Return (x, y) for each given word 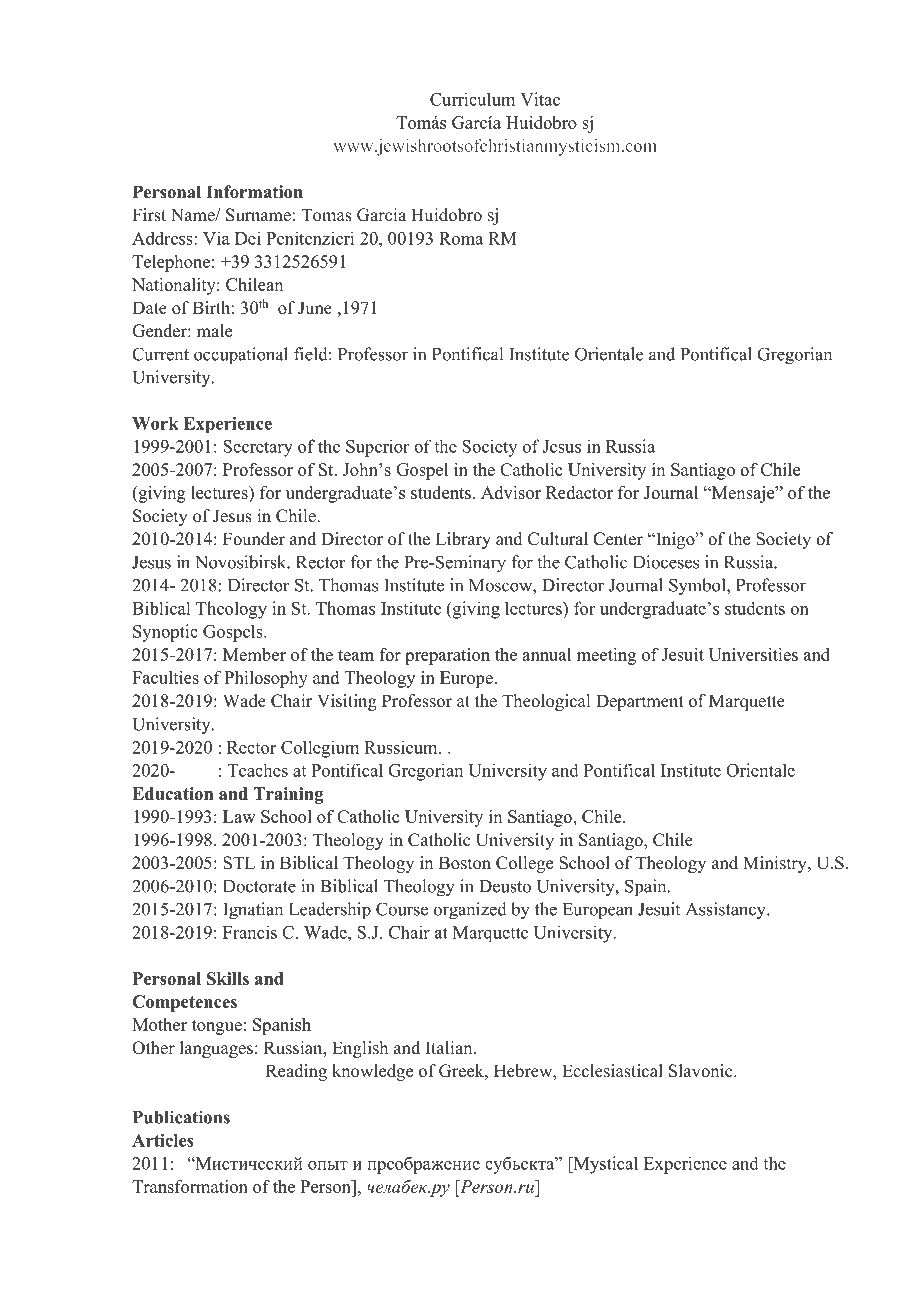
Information (254, 192)
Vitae (540, 99)
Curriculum (472, 99)
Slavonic (702, 1071)
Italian (450, 1047)
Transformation (190, 1186)
